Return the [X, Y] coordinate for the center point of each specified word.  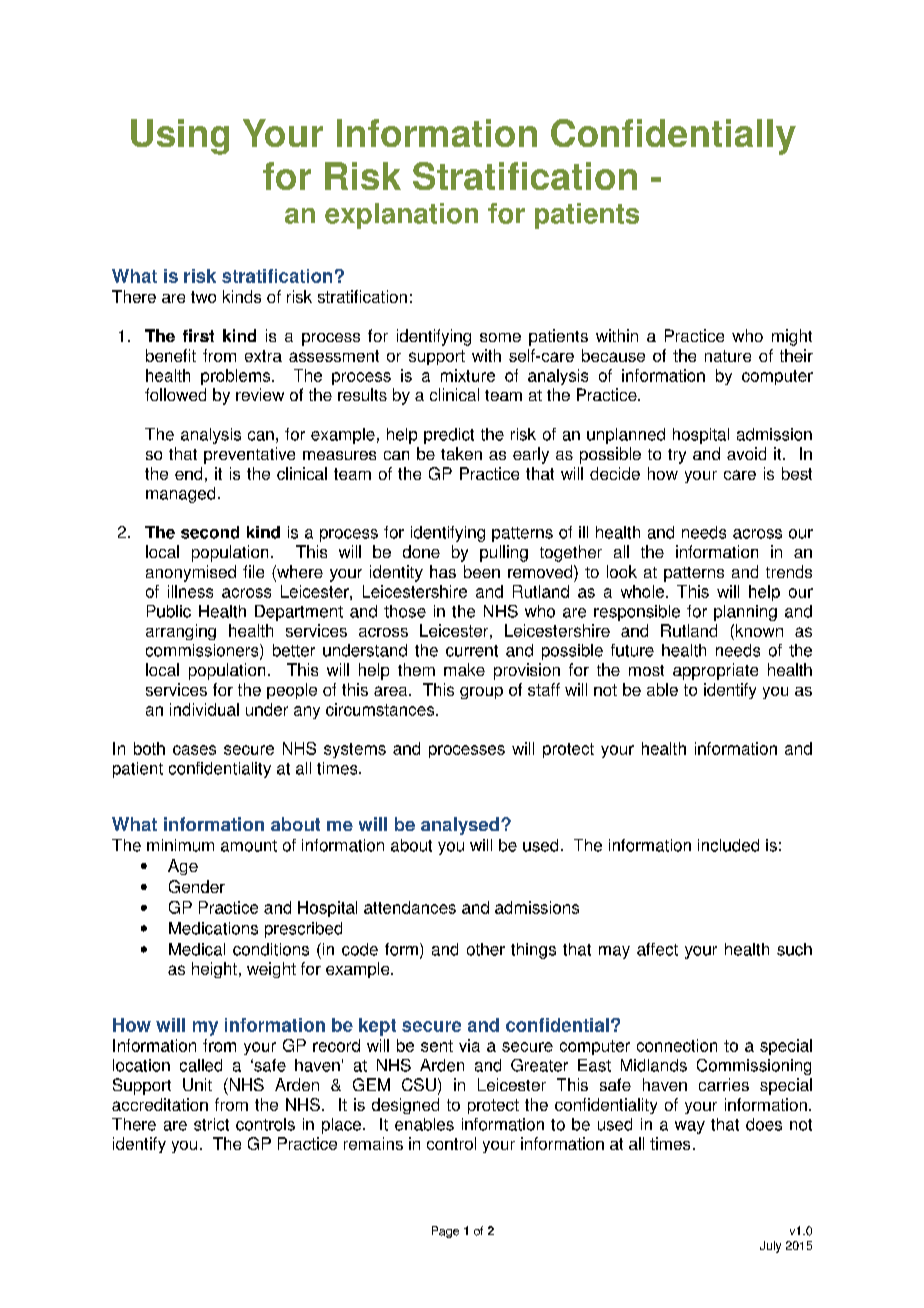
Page [445, 1232]
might [792, 337]
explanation [401, 216]
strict [211, 1124]
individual [204, 709]
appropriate [715, 671]
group [481, 693]
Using [180, 137]
